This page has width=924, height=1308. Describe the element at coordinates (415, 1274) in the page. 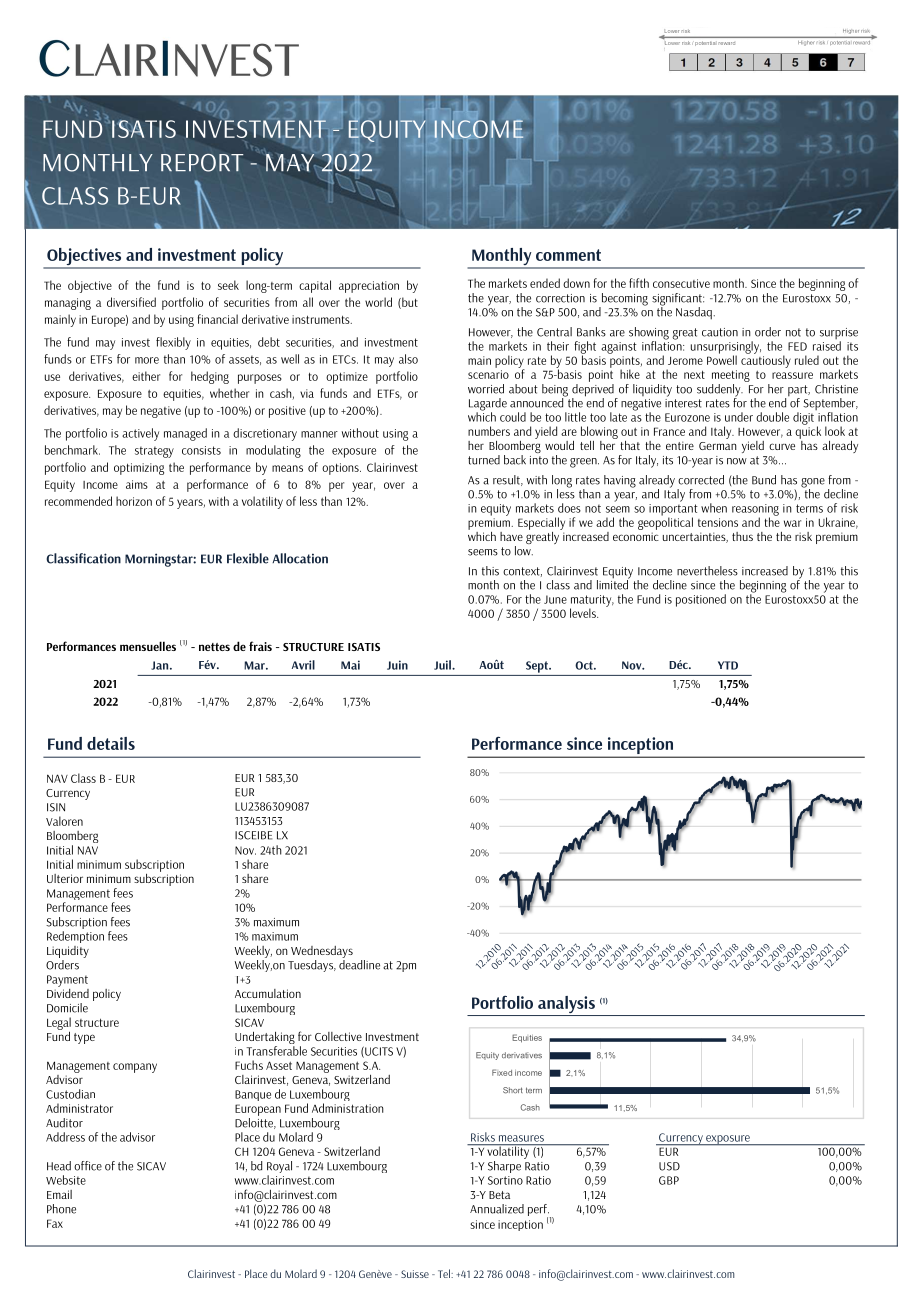

I see `Suisse` at that location.
